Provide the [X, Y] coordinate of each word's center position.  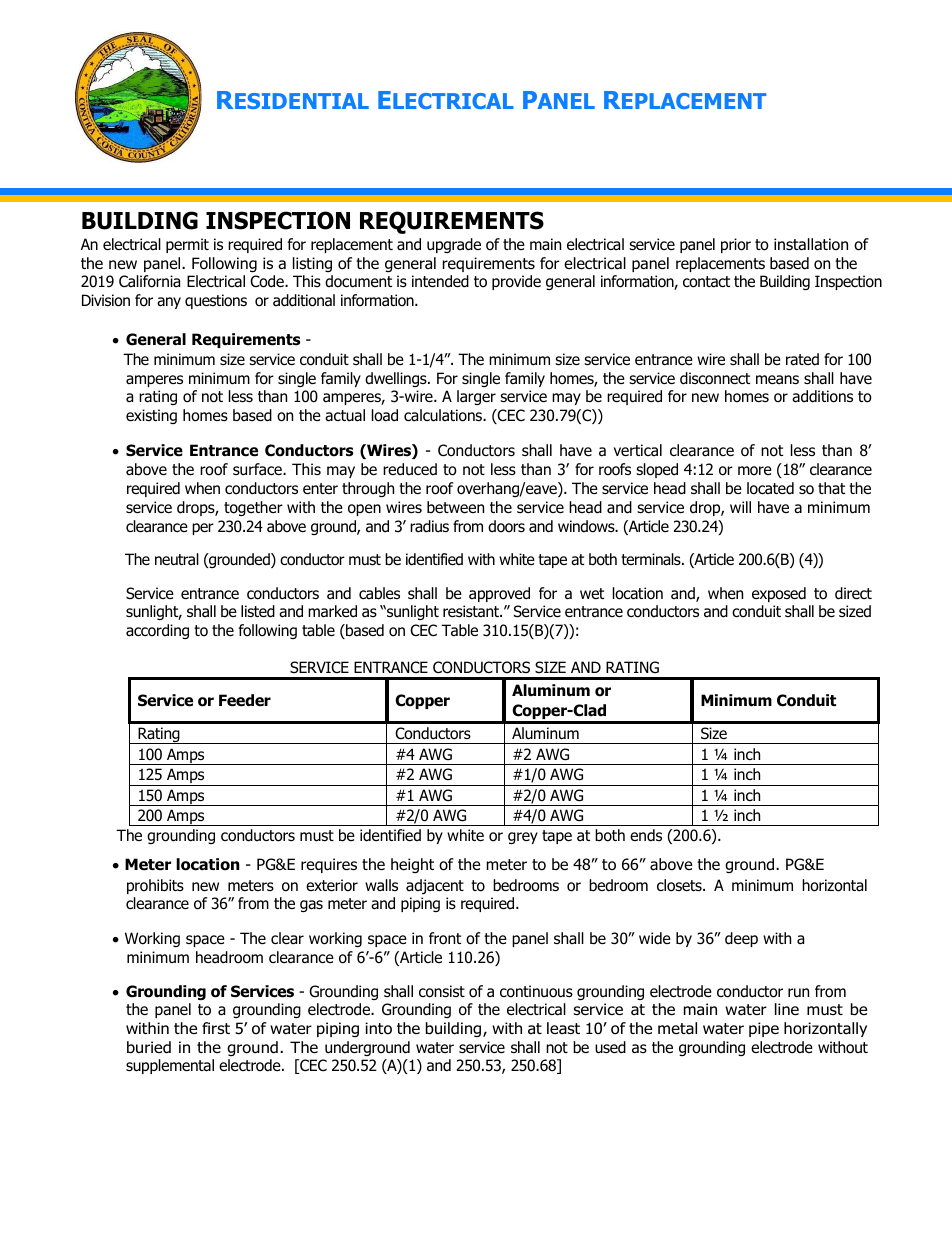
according [157, 631]
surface [258, 469]
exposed [779, 594]
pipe [764, 1029]
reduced [410, 469]
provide [516, 282]
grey [523, 838]
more [755, 471]
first [216, 1028]
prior [736, 245]
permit [187, 245]
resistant [472, 611]
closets [680, 885]
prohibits [155, 886]
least [563, 1028]
